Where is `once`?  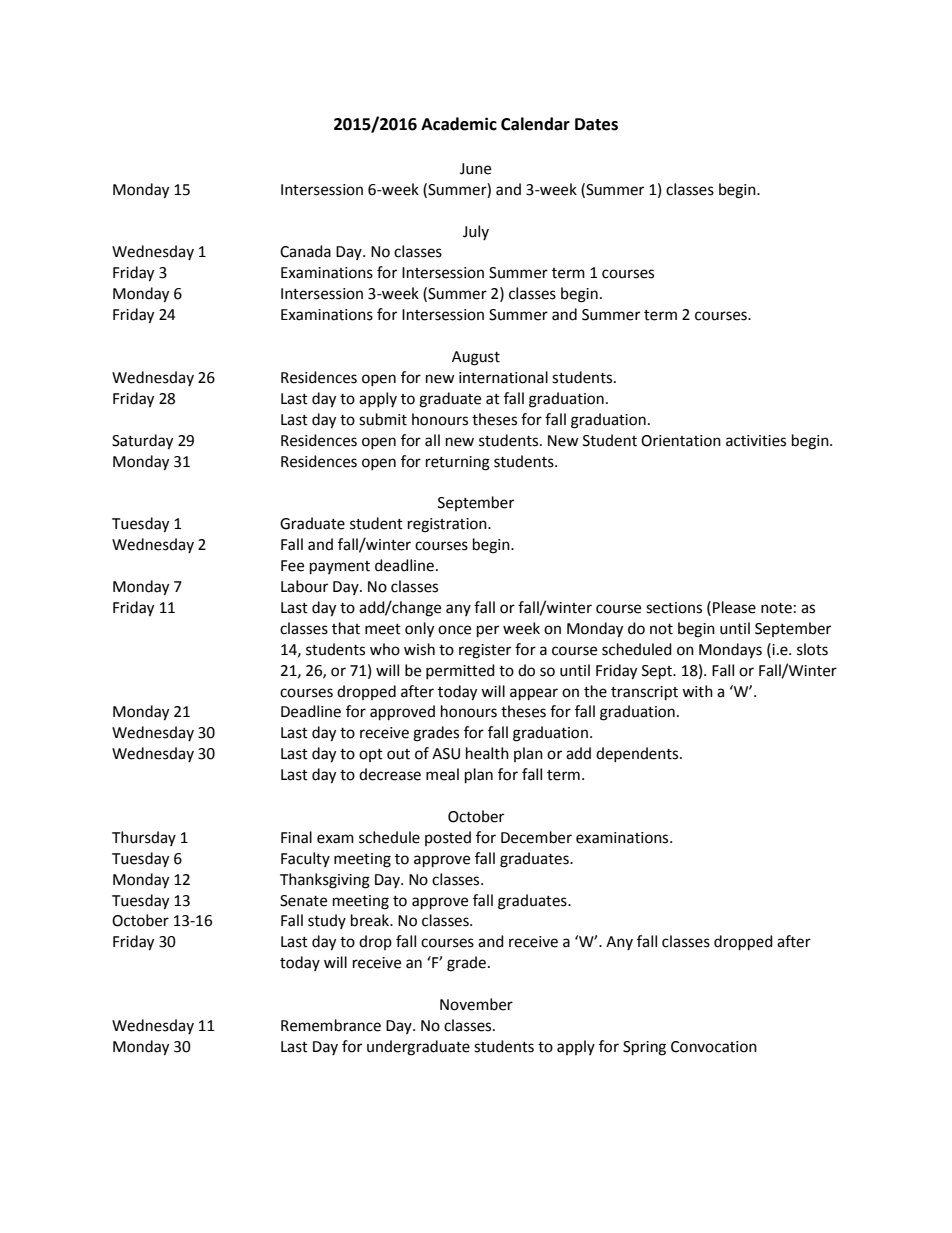
once is located at coordinates (454, 630).
